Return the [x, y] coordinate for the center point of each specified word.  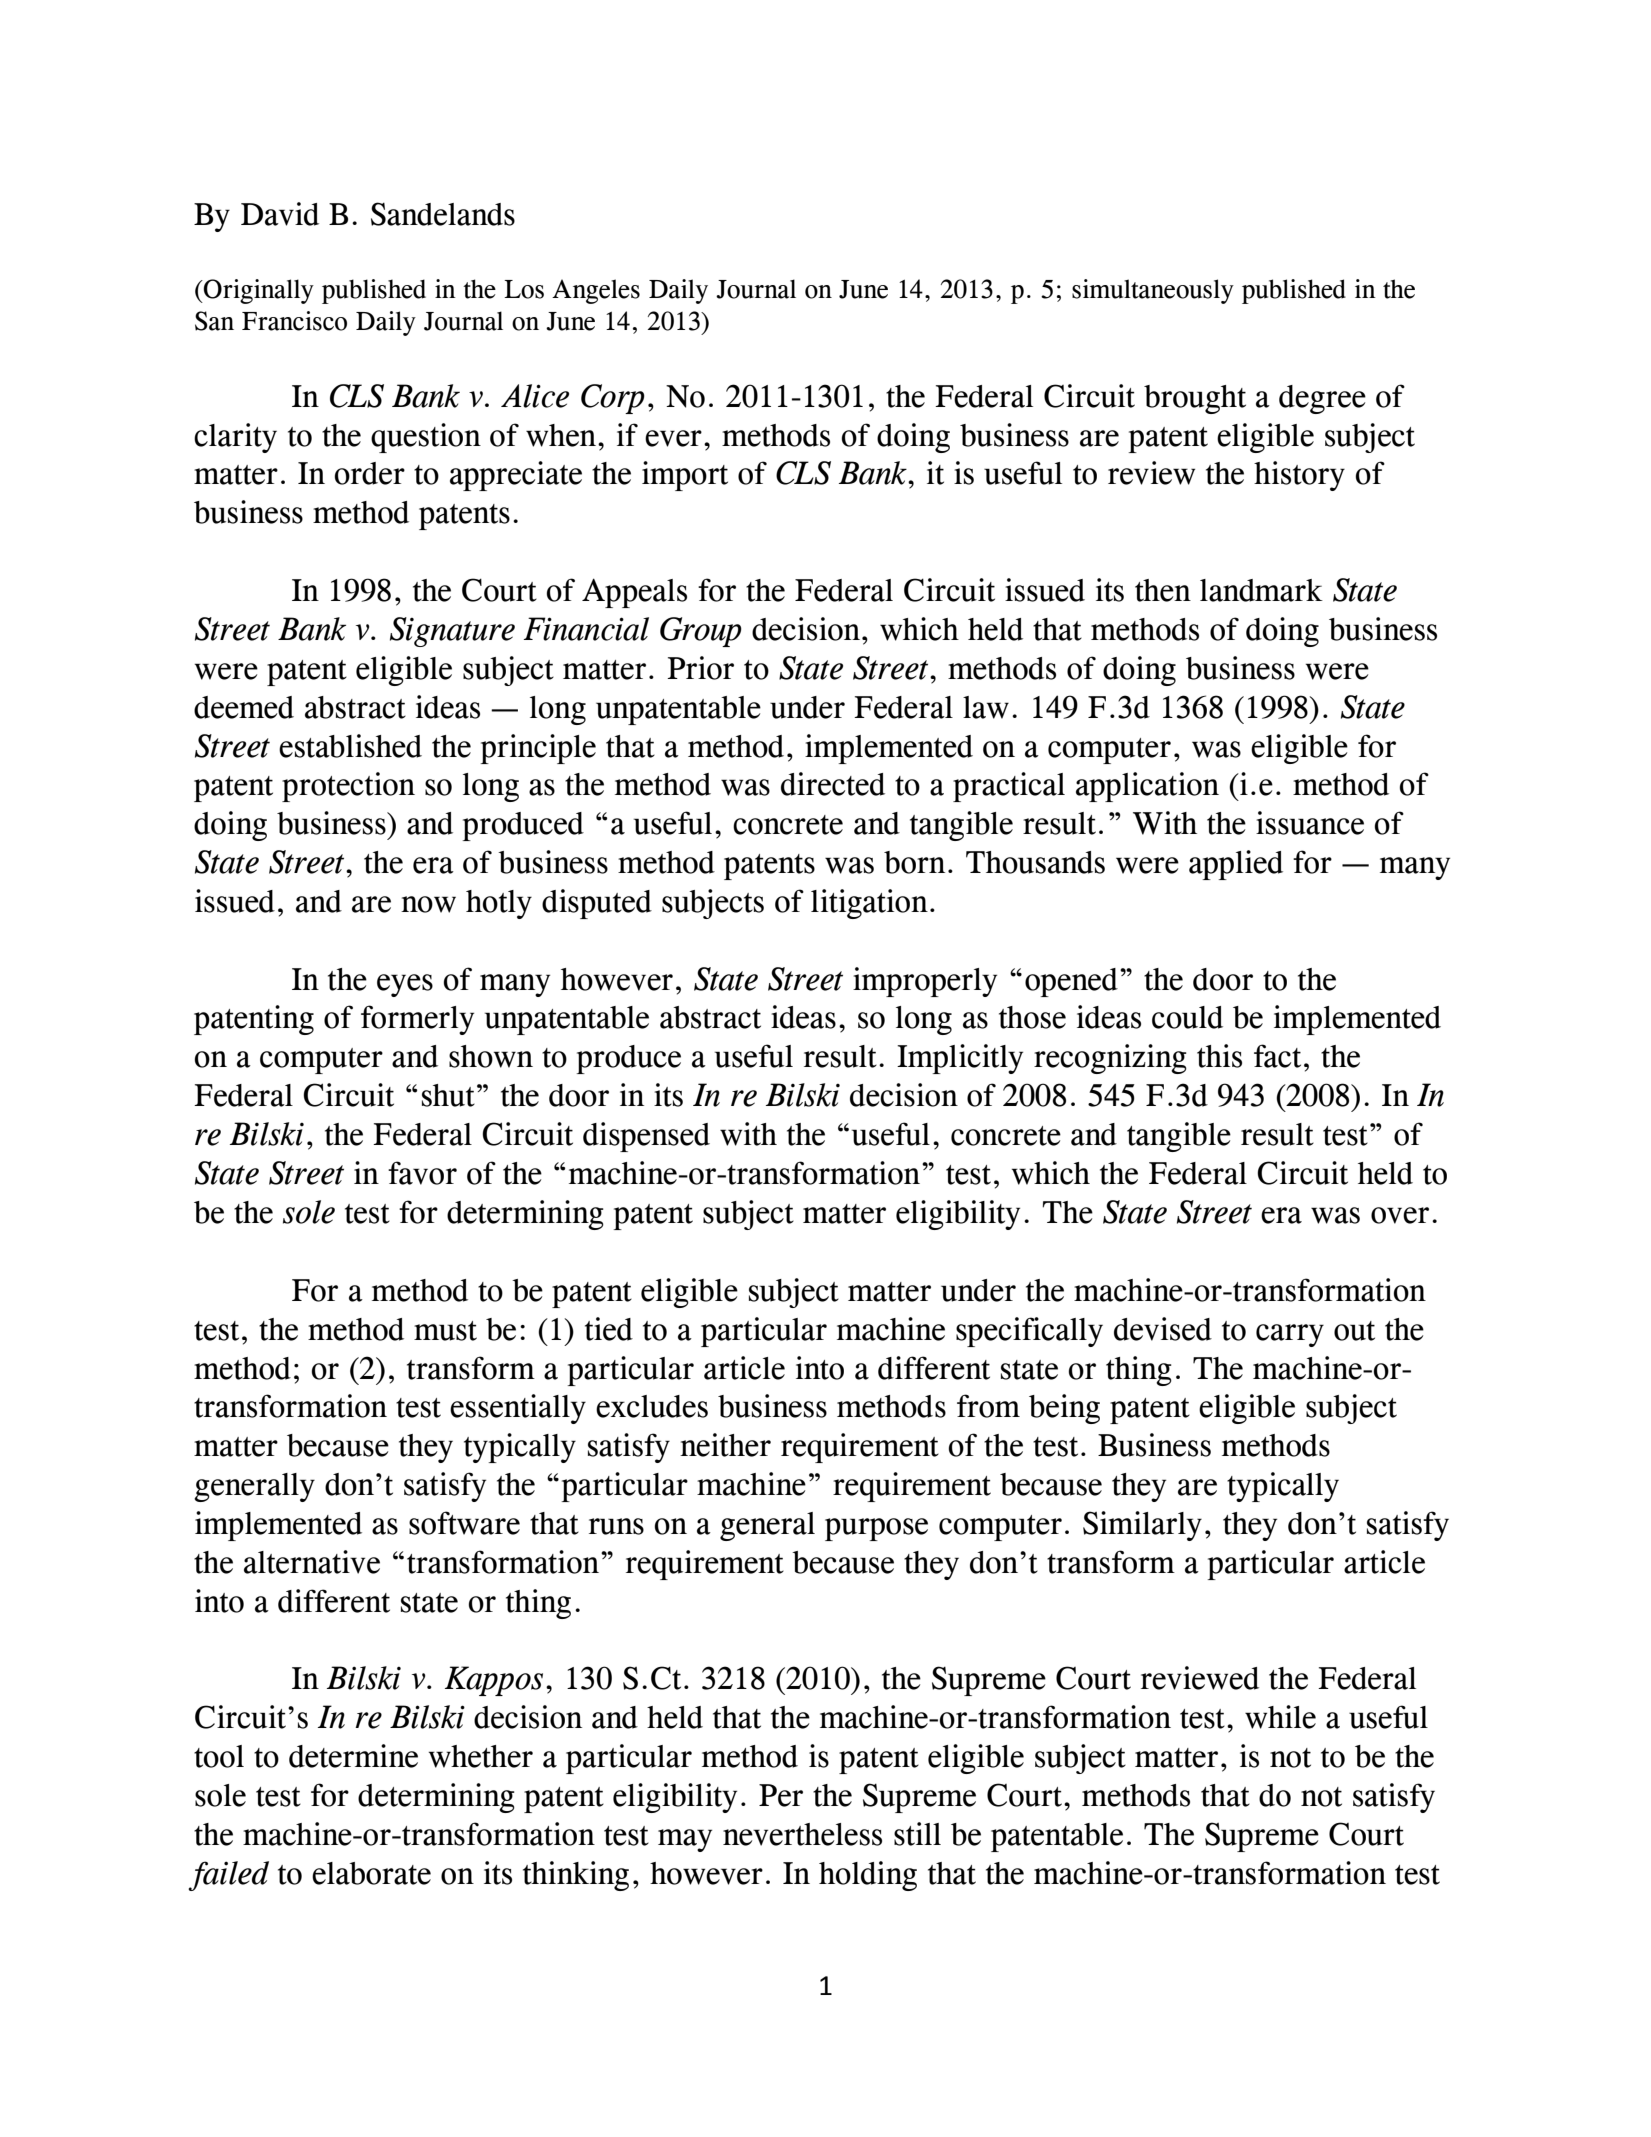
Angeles [596, 291]
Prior [700, 668]
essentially [518, 1409]
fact [1277, 1056]
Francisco [294, 321]
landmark [1261, 590]
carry [1290, 1335]
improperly [925, 982]
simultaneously [1153, 291]
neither [725, 1445]
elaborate [371, 1873]
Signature [452, 632]
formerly [417, 1020]
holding [868, 1876]
